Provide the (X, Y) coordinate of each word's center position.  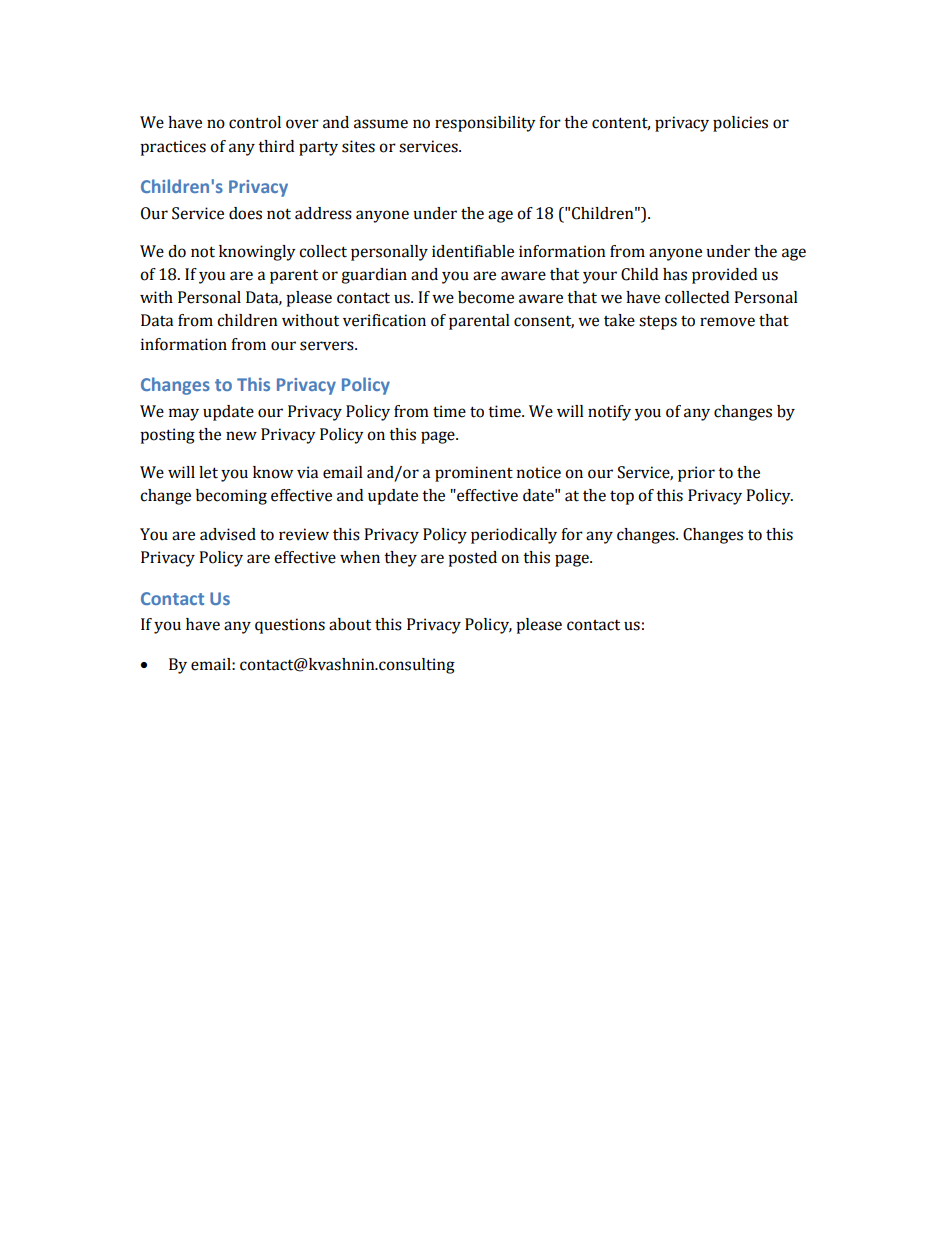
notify (609, 413)
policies (740, 124)
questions (290, 626)
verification (384, 320)
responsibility (485, 124)
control (255, 122)
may (184, 414)
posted (472, 559)
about (350, 624)
